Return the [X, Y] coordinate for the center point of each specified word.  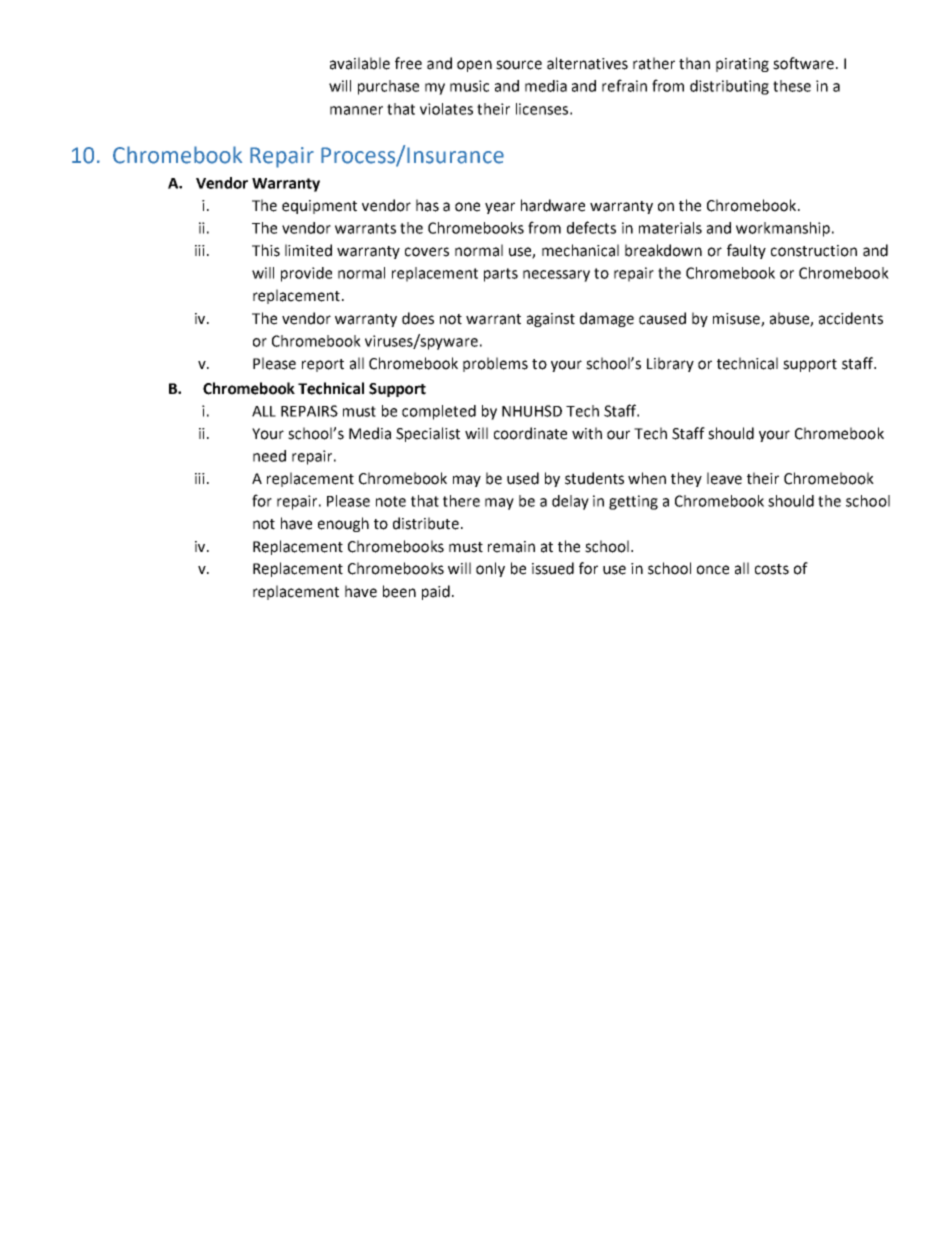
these [792, 86]
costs [772, 569]
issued [553, 568]
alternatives [587, 63]
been [399, 591]
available [360, 63]
